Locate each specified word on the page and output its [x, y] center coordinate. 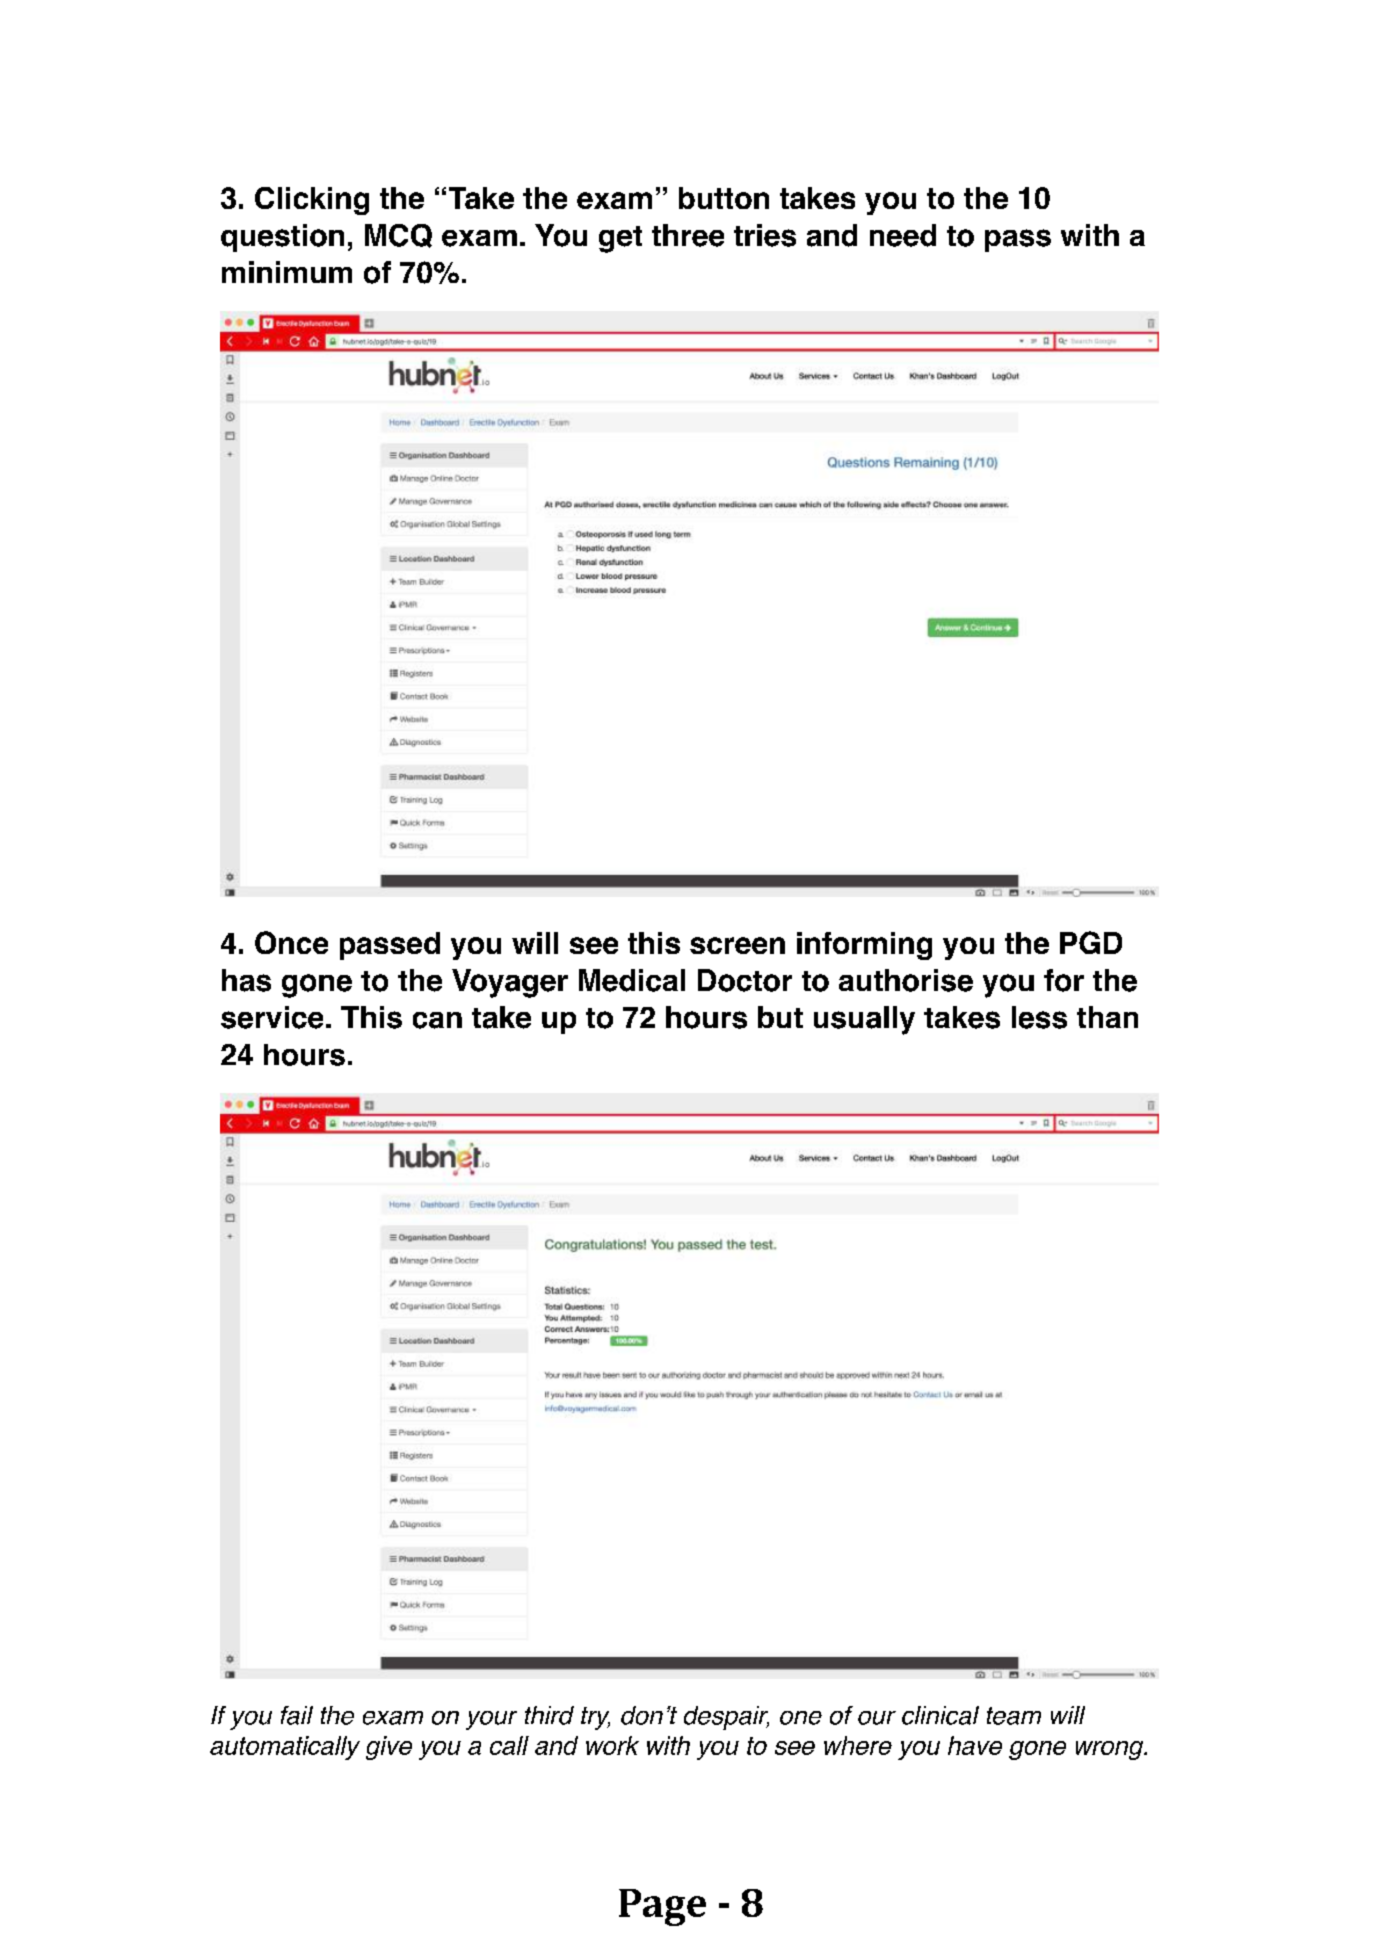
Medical [632, 980]
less [1039, 1017]
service [272, 1017]
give [389, 1748]
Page [662, 1907]
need [903, 235]
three [688, 235]
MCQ [398, 236]
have [975, 1745]
